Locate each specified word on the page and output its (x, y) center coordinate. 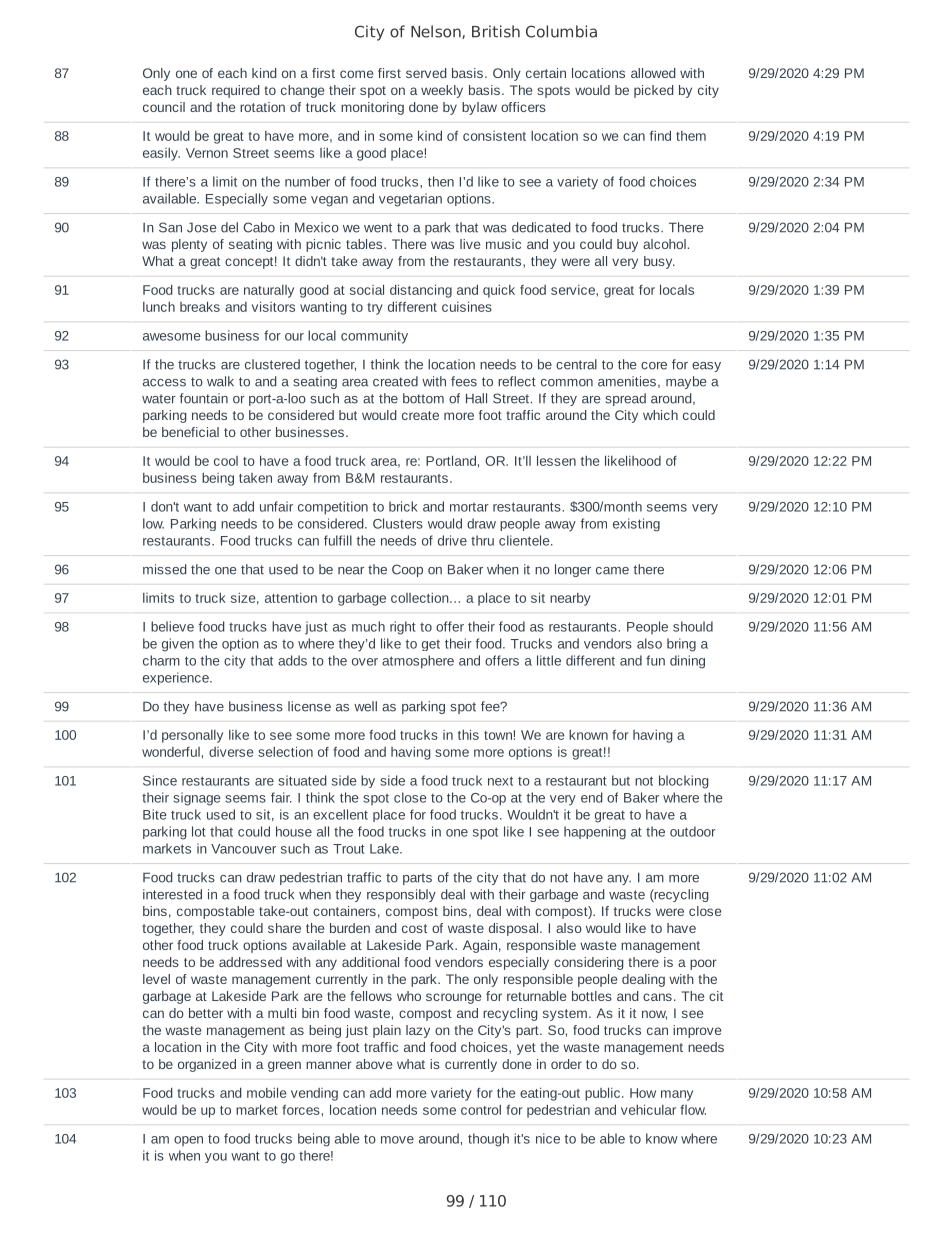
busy (659, 262)
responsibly (401, 895)
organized (207, 1065)
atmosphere (418, 662)
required (236, 91)
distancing (421, 291)
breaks (200, 306)
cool (226, 461)
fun (655, 660)
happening (595, 833)
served (426, 73)
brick (403, 506)
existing (636, 525)
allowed (653, 73)
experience (177, 678)
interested (172, 894)
